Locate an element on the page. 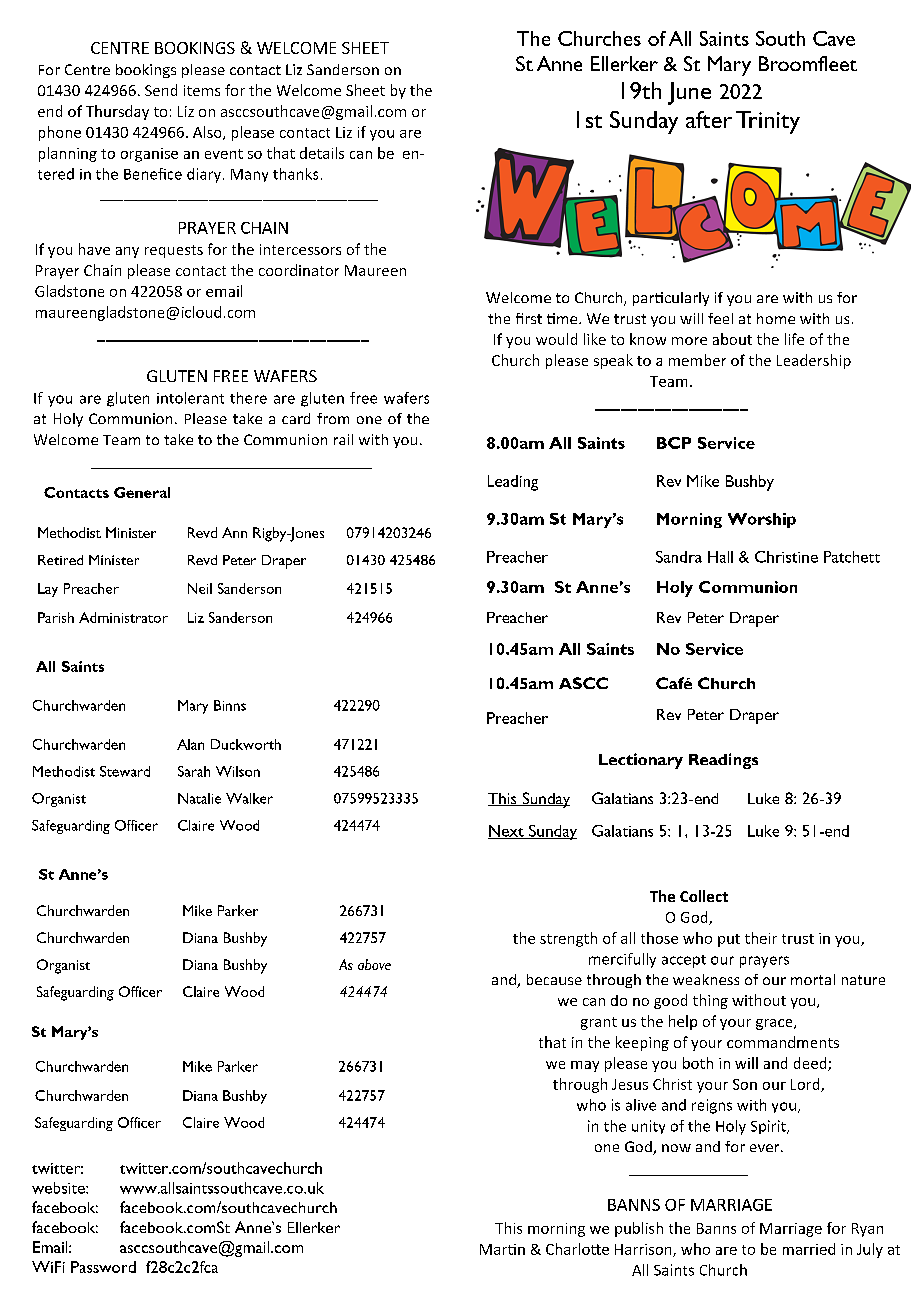 The image size is (924, 1308). details is located at coordinates (322, 153).
